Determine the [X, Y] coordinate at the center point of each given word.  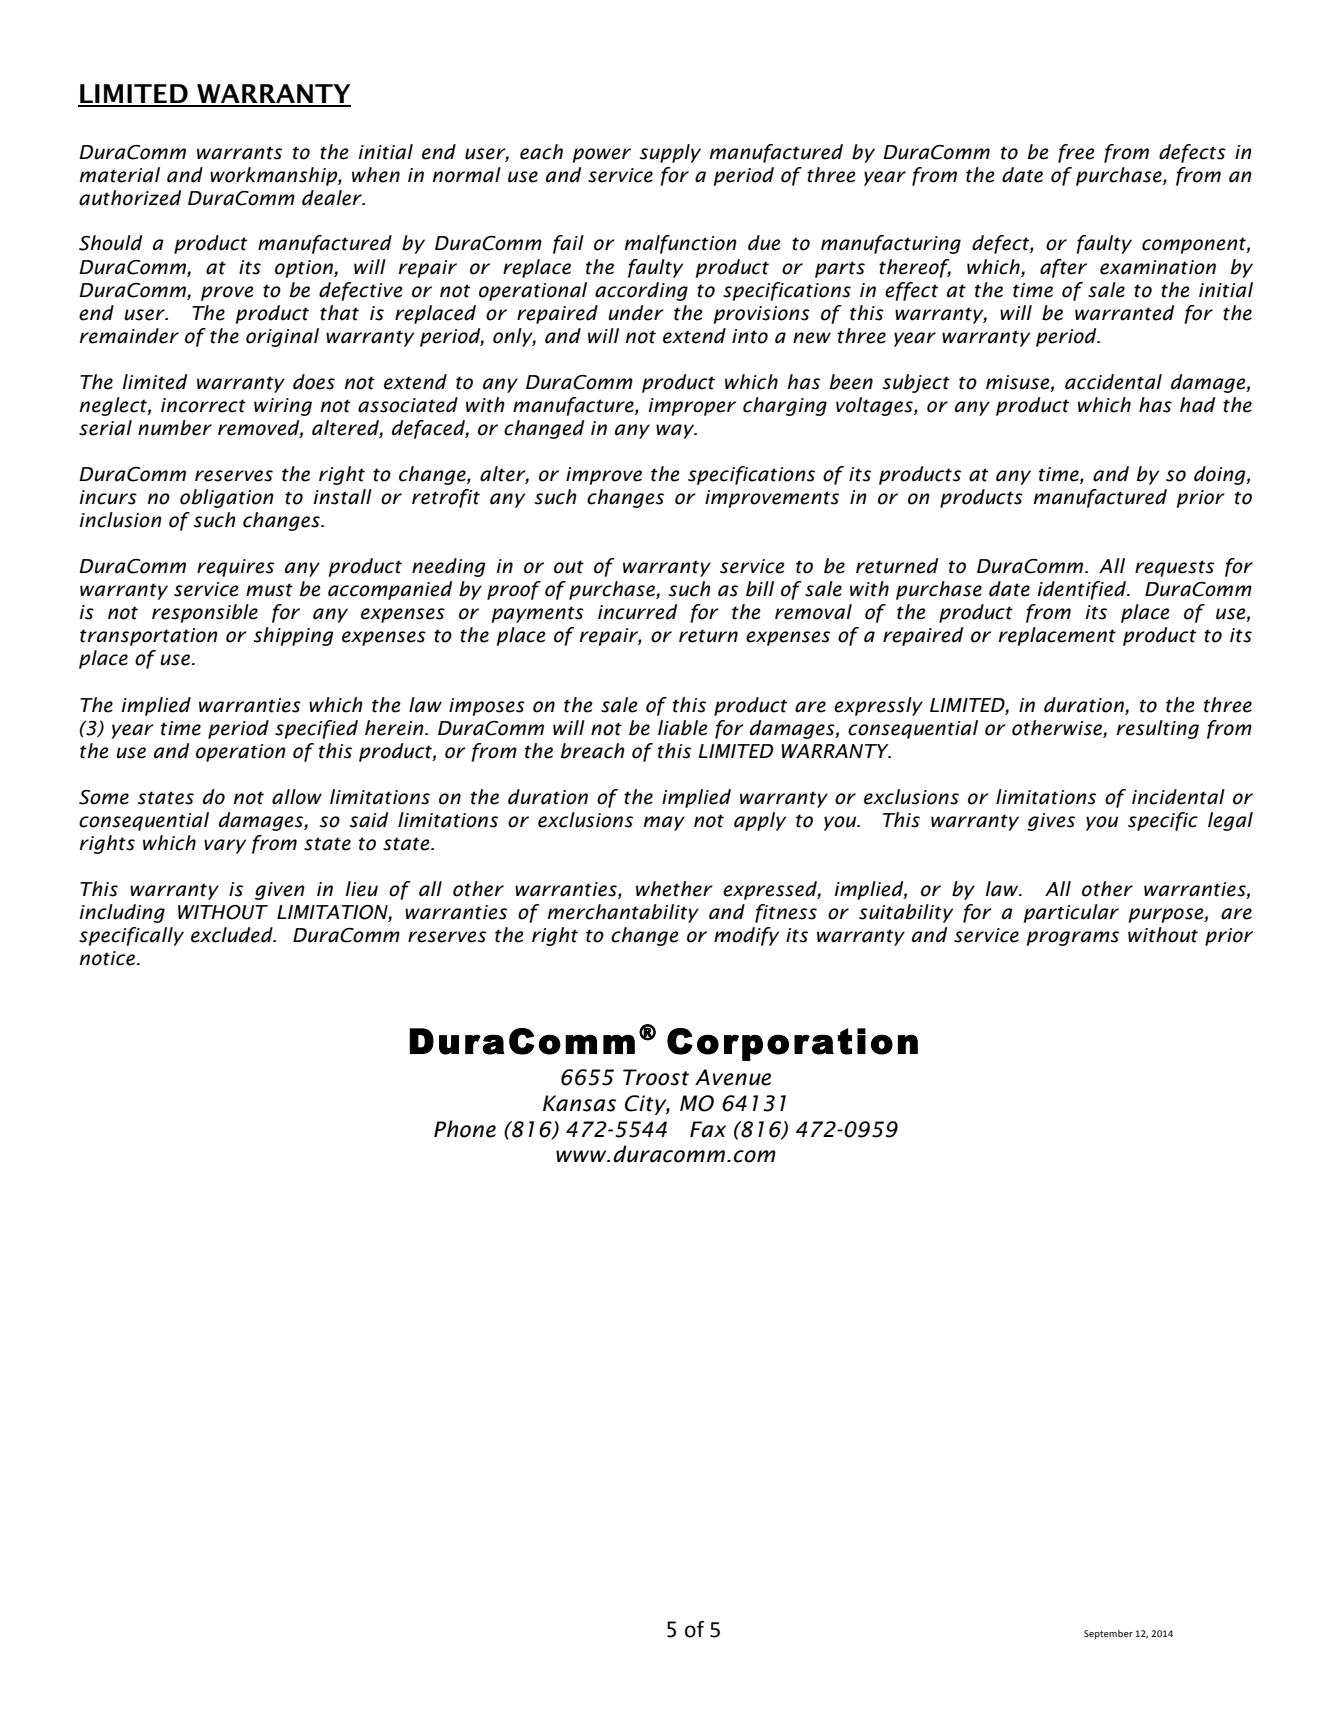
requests [1174, 568]
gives [1051, 822]
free [1076, 153]
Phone [465, 1129]
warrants [239, 153]
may [664, 823]
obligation [227, 498]
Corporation [792, 1044]
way [676, 431]
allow [297, 797]
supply [670, 153]
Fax [708, 1129]
